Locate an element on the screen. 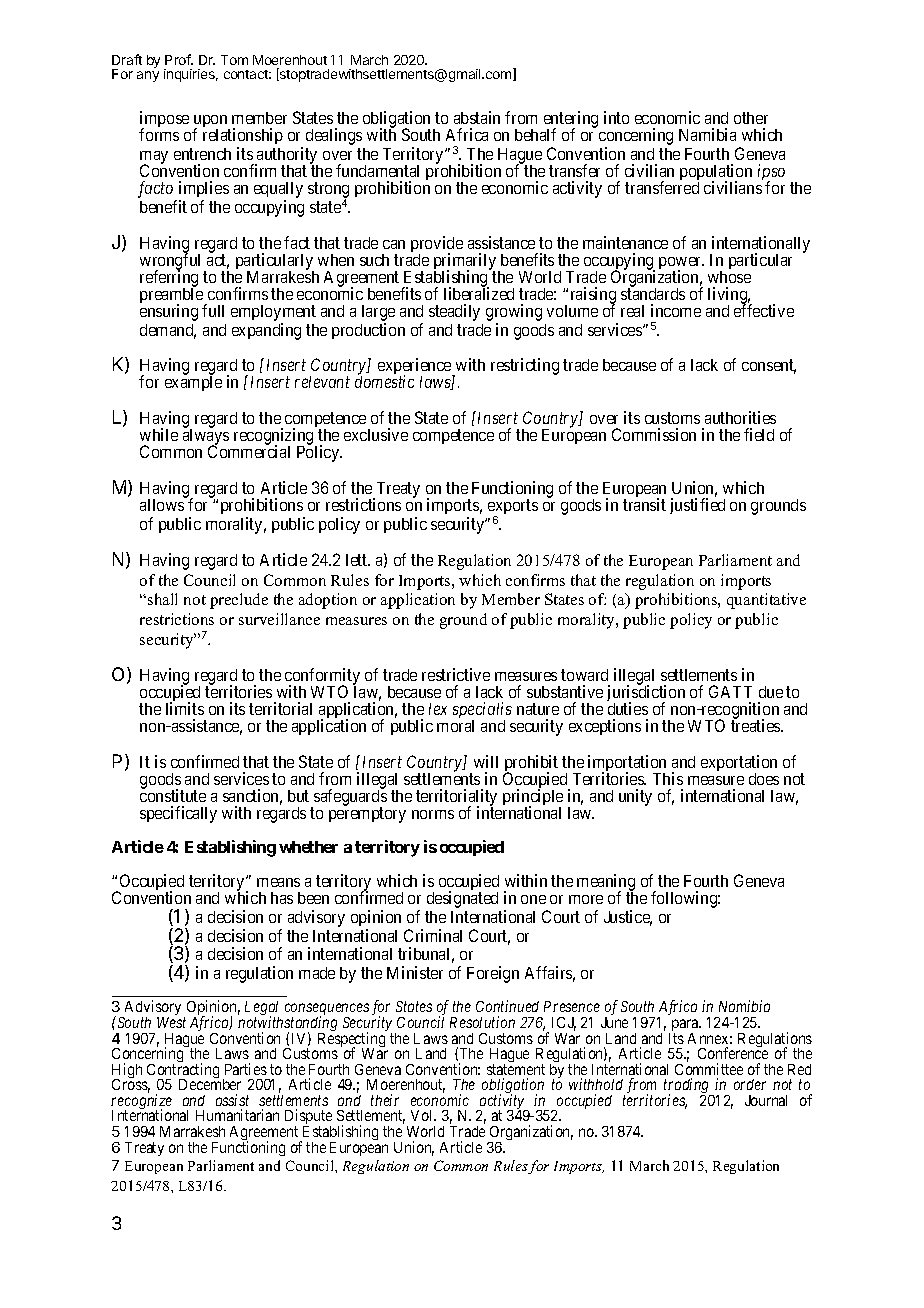 Image resolution: width=924 pixels, height=1308 pixels. other is located at coordinates (751, 118).
